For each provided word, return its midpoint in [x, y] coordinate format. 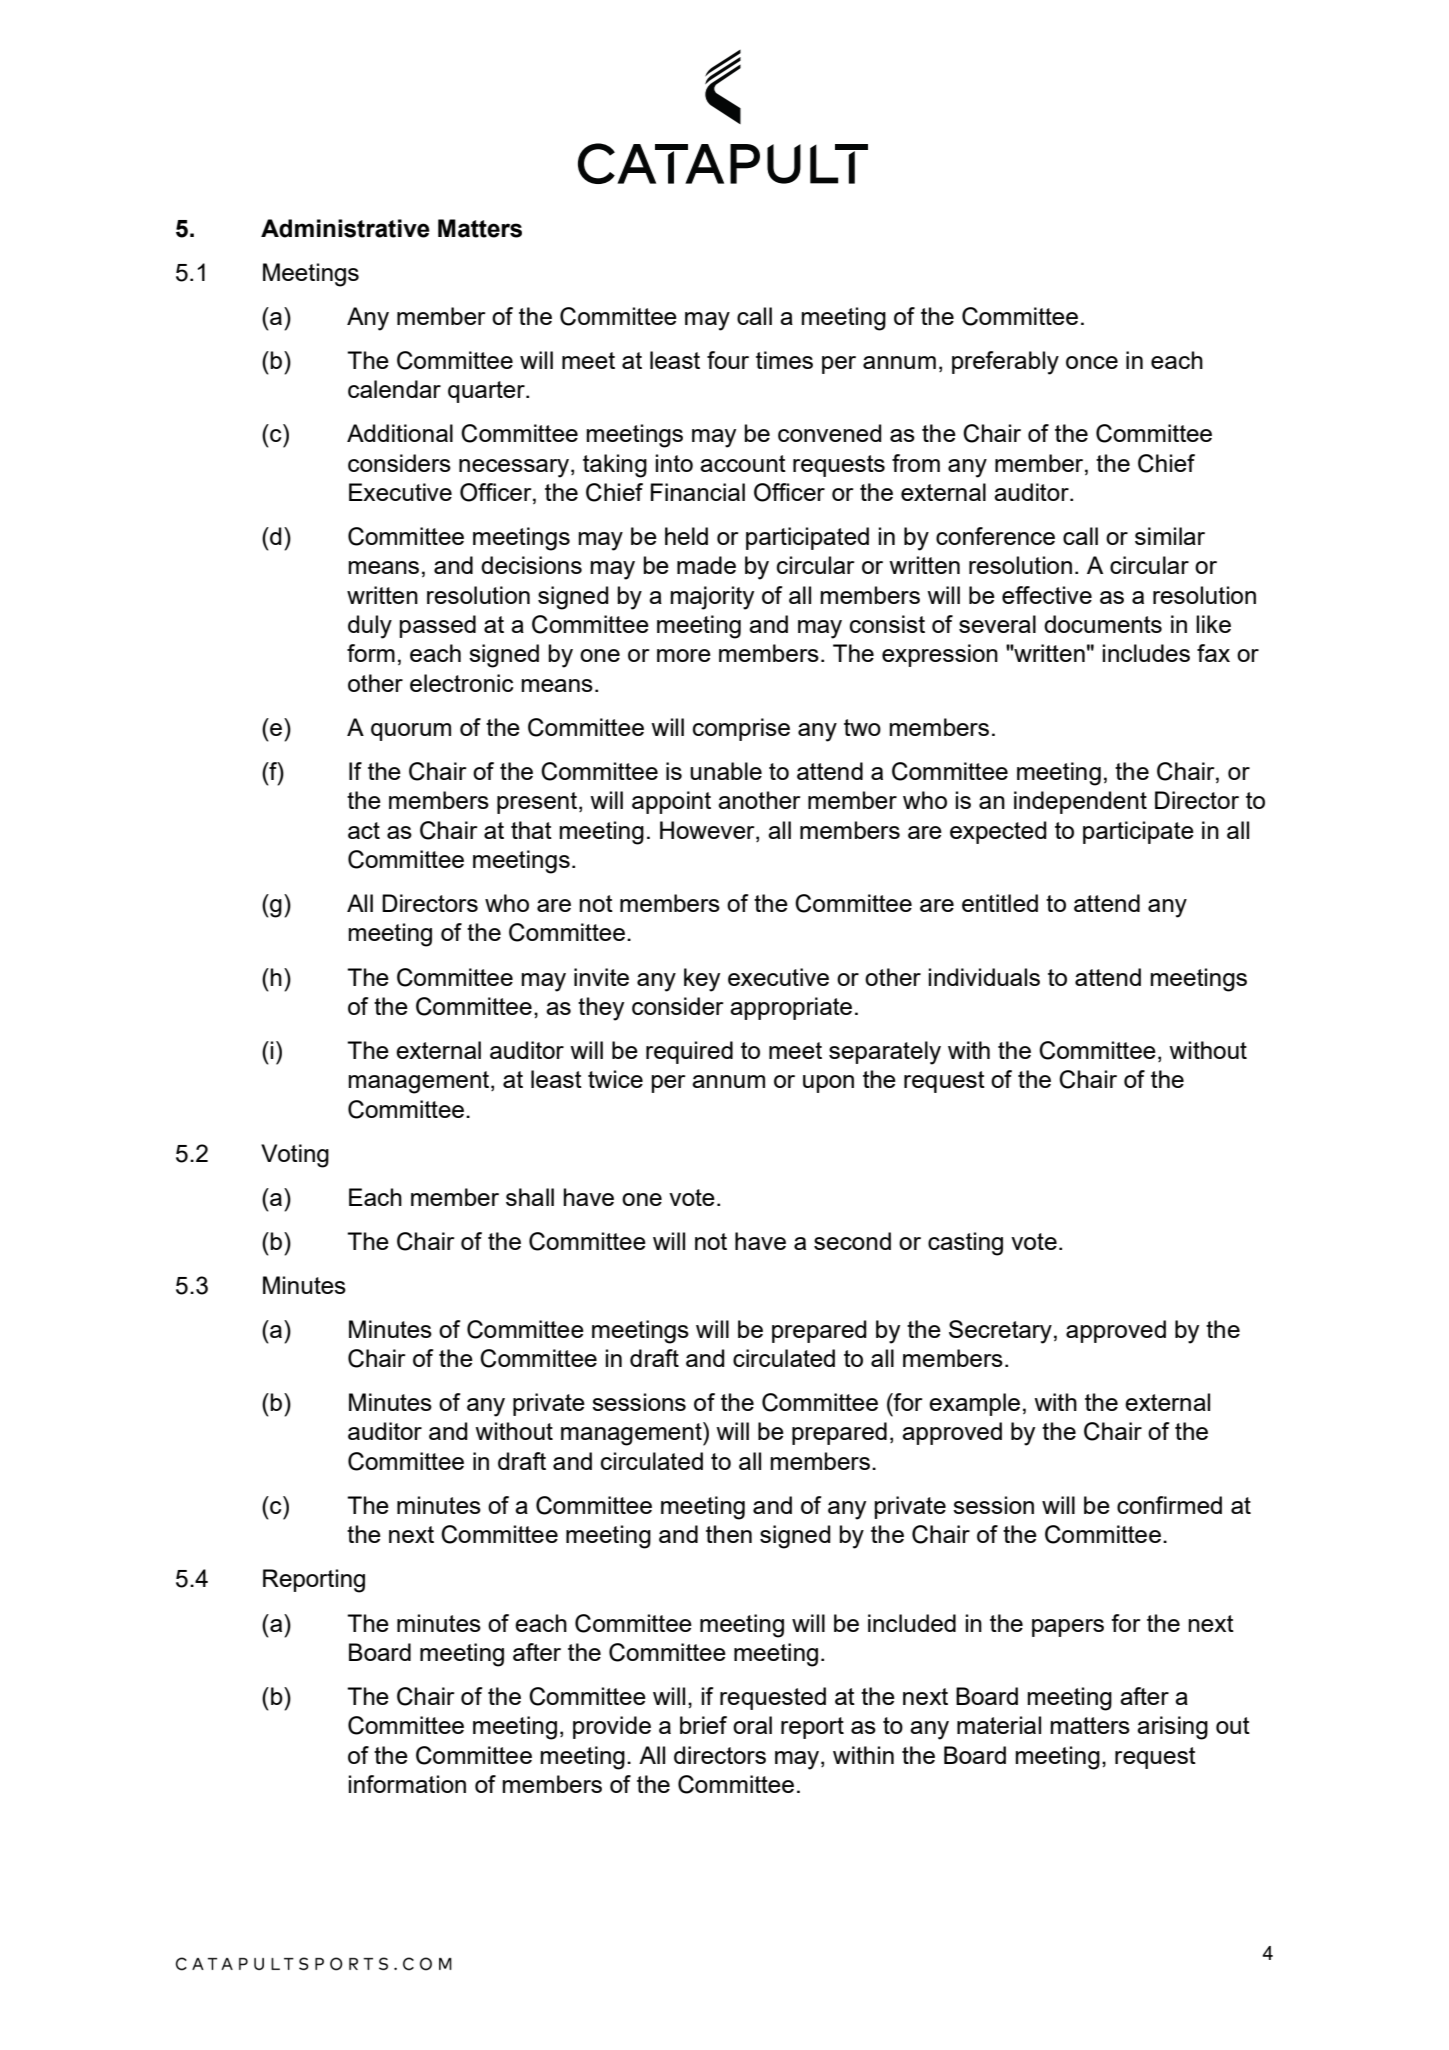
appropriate [791, 1008]
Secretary [1000, 1332]
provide [612, 1727]
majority [712, 598]
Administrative [345, 228]
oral [752, 1725]
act [364, 830]
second [852, 1241]
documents [1103, 624]
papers [1068, 1628]
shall [530, 1197]
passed [437, 626]
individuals [984, 977]
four [728, 360]
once [1092, 362]
